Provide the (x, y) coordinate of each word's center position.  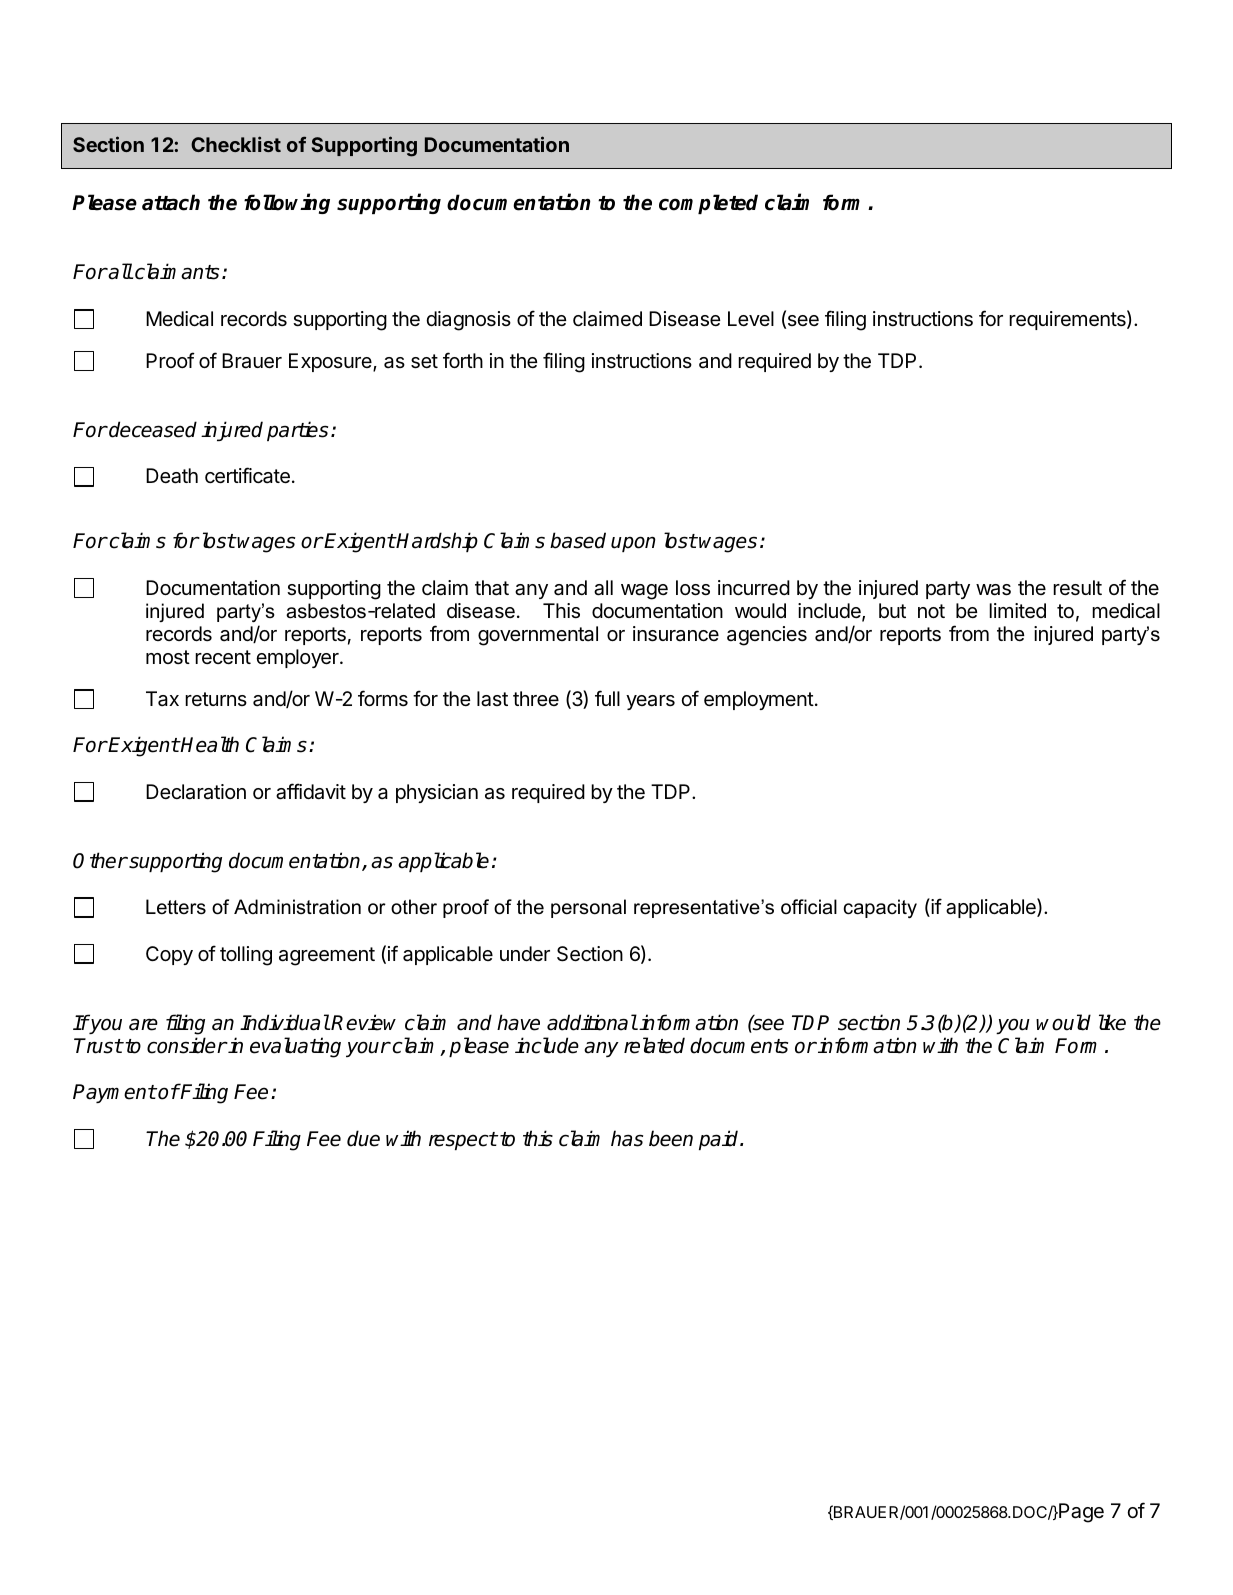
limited (1017, 611)
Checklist (236, 144)
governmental (538, 636)
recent (223, 657)
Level (751, 318)
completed (708, 204)
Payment (114, 1093)
